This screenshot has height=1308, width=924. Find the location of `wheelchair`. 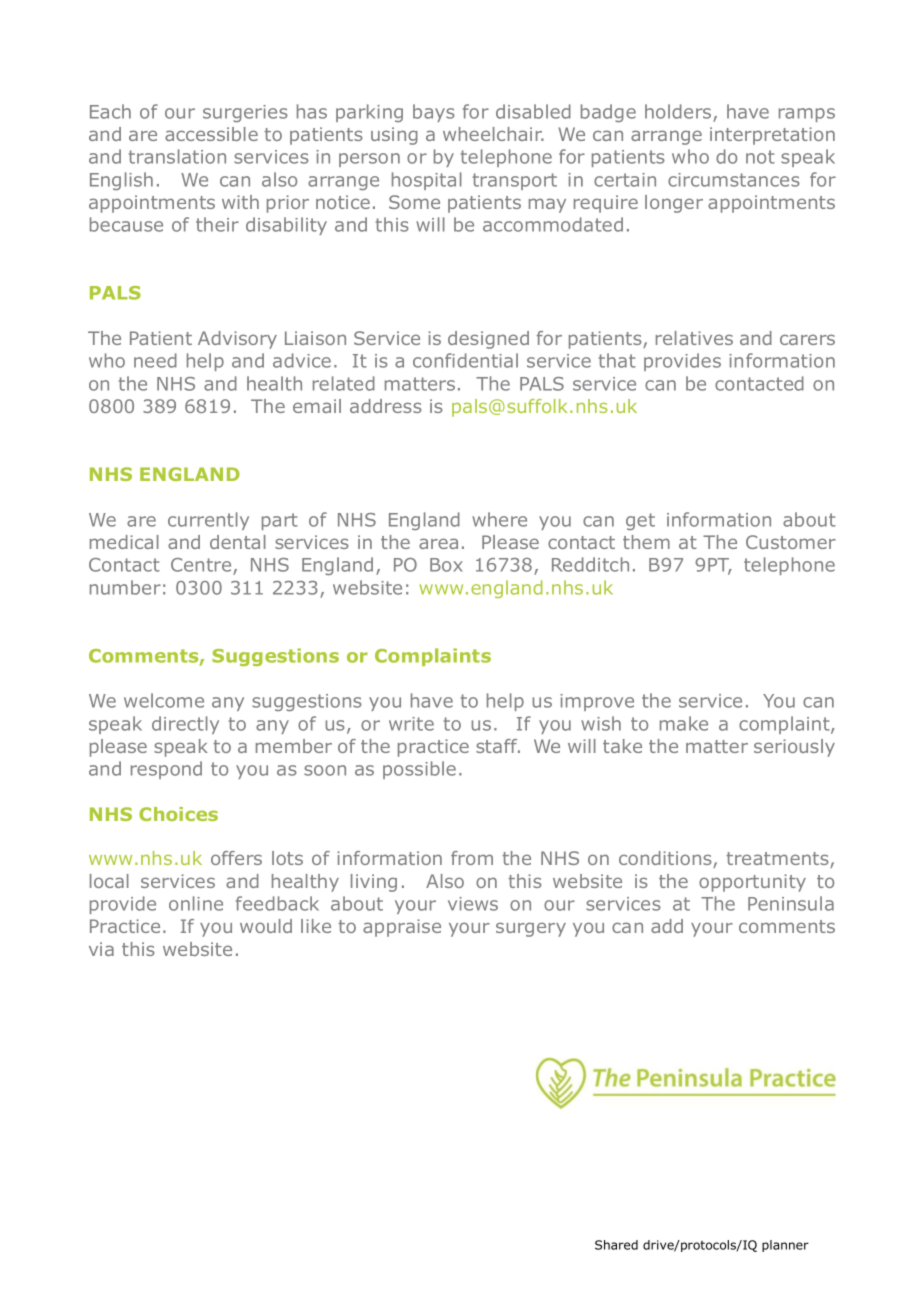

wheelchair is located at coordinates (493, 134).
